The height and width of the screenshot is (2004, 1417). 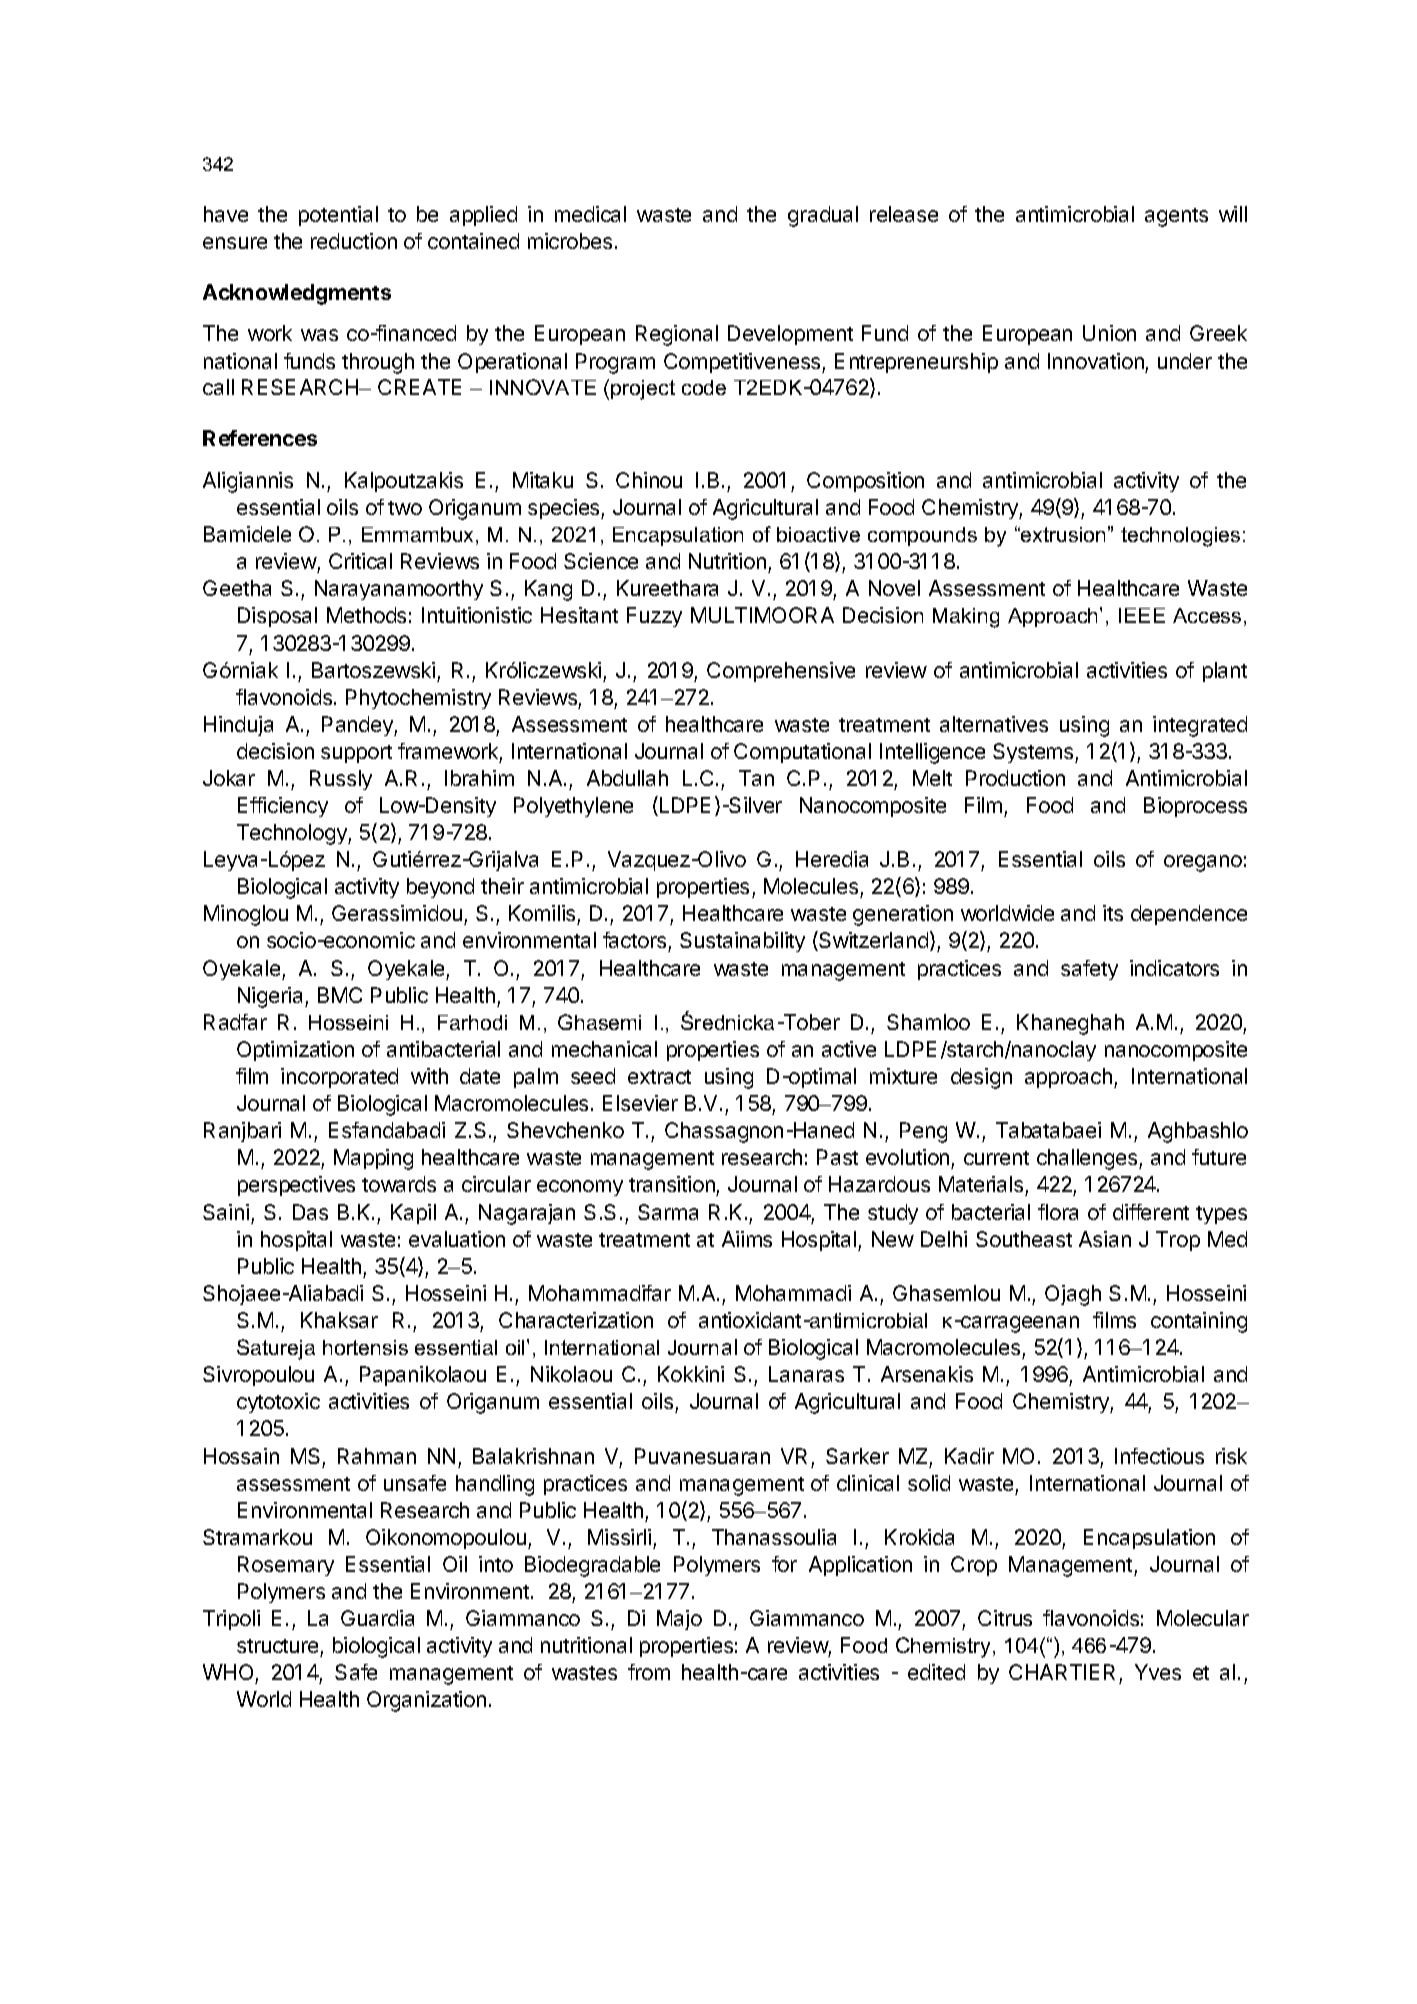 What do you see at coordinates (1176, 217) in the screenshot?
I see `agents` at bounding box center [1176, 217].
